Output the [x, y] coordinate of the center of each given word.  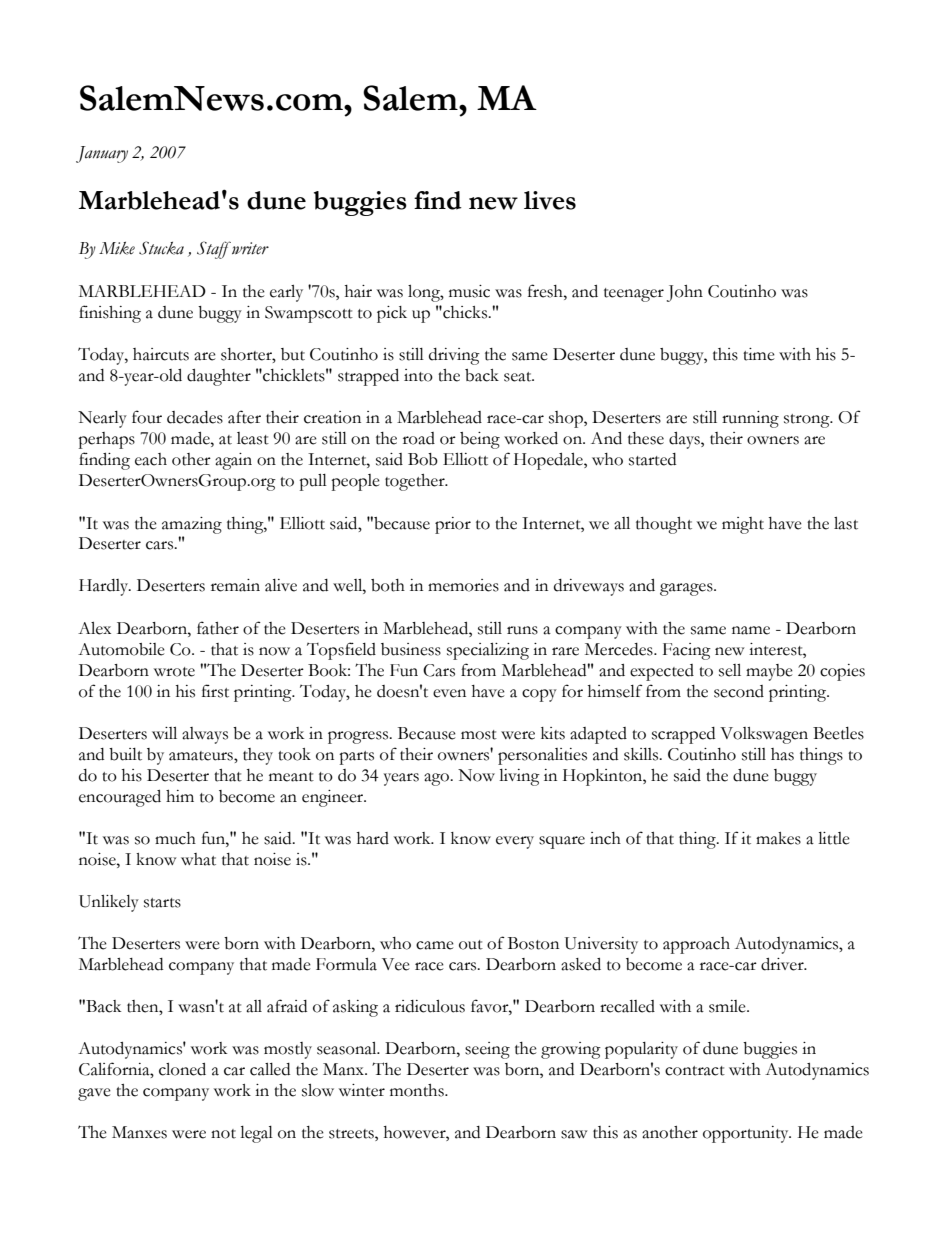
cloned [182, 1069]
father [218, 628]
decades [195, 417]
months [418, 1090]
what [198, 859]
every [515, 842]
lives [550, 200]
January [102, 154]
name [751, 630]
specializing [488, 651]
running [750, 419]
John [685, 293]
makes [778, 838]
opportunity [747, 1134]
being [480, 440]
